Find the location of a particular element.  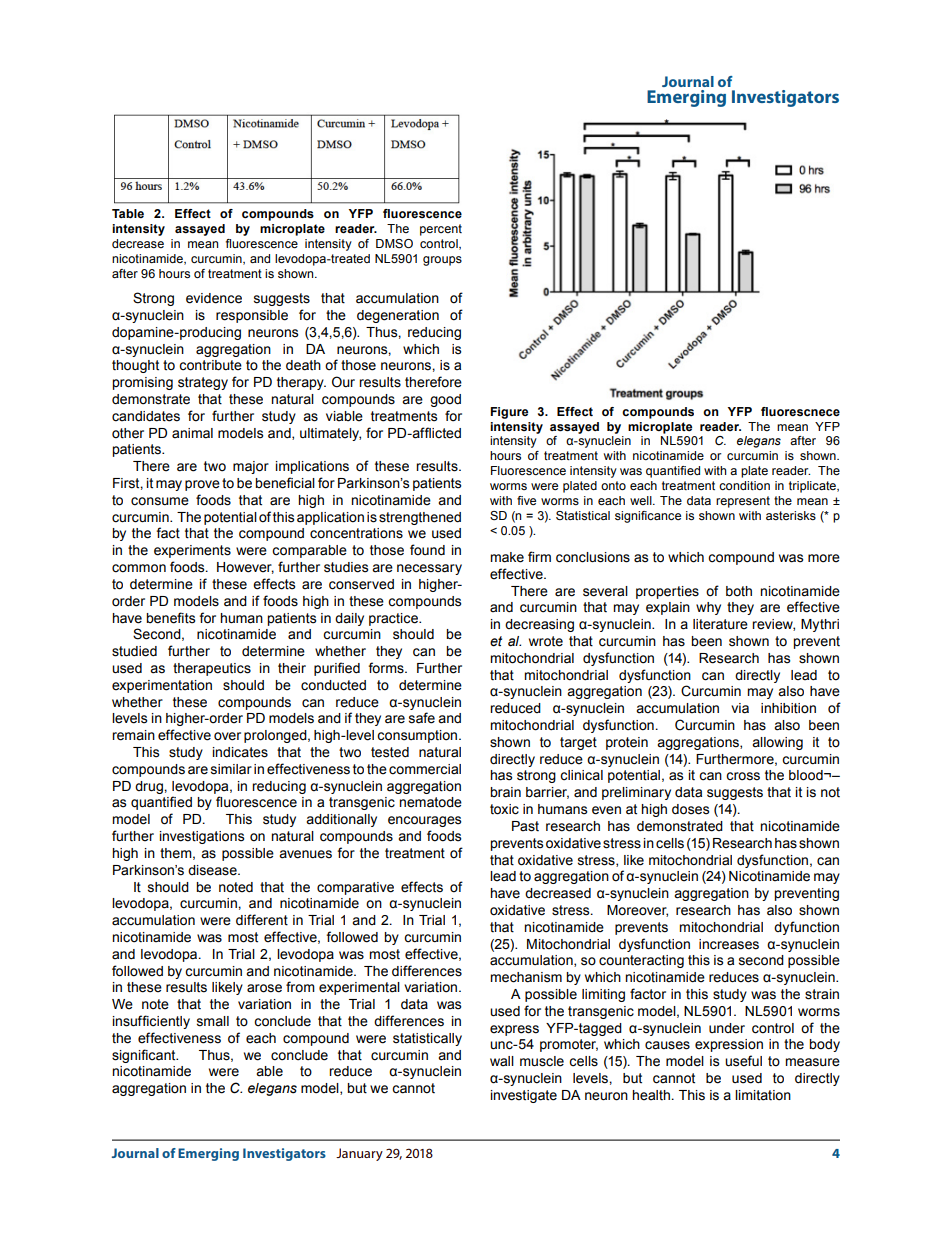

prove is located at coordinates (202, 485).
